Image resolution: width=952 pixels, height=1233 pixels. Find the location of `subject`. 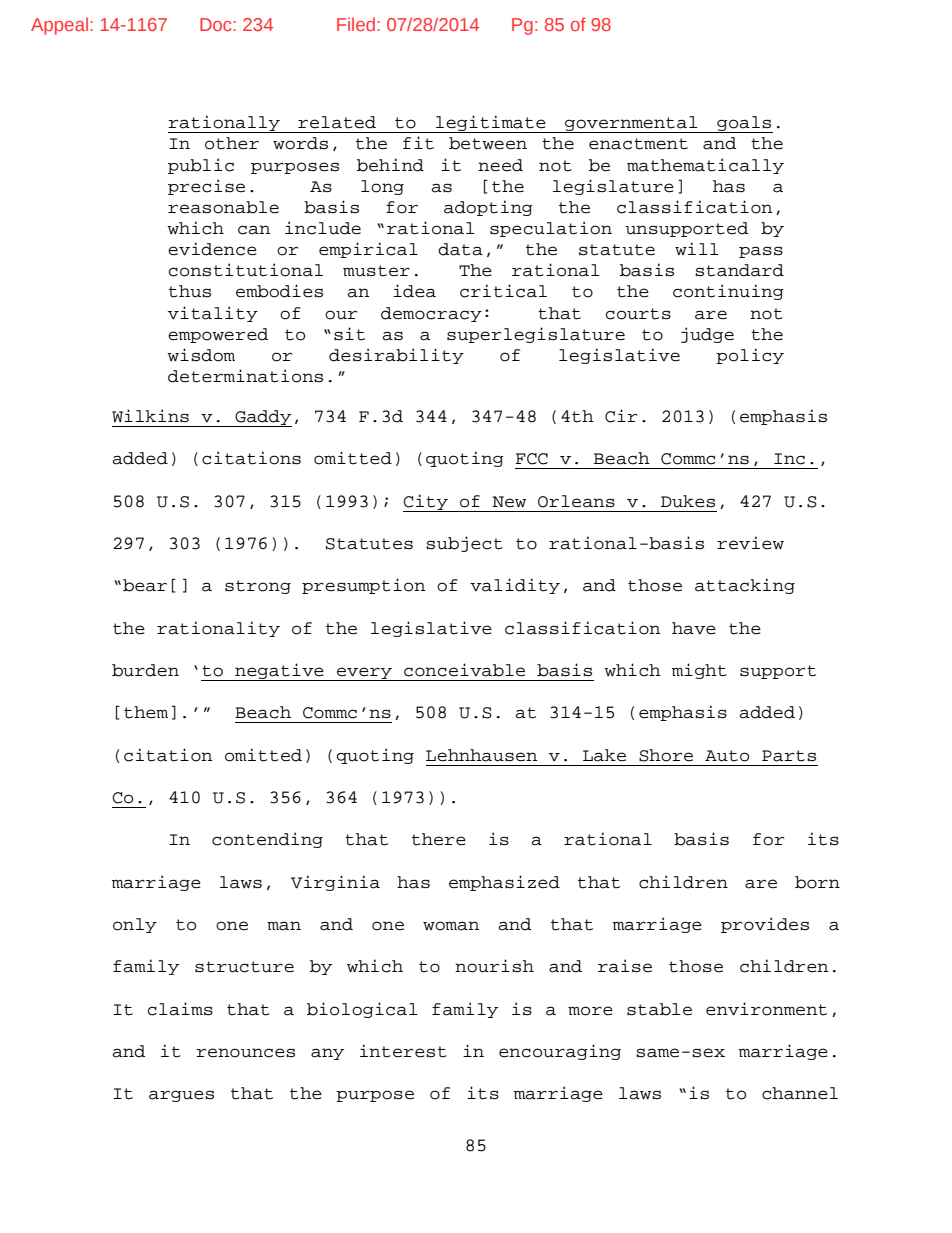

subject is located at coordinates (464, 544).
